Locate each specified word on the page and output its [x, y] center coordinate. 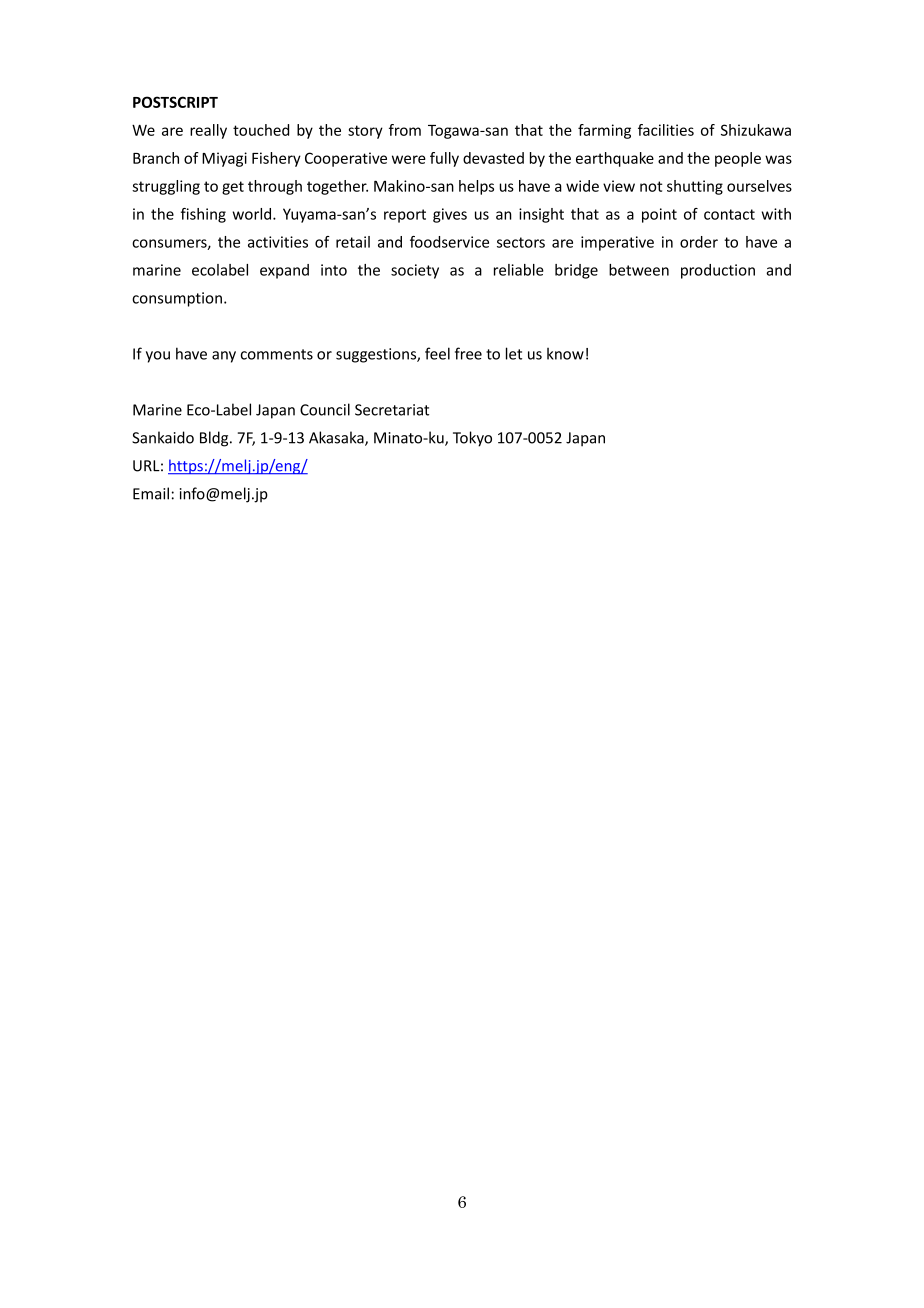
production [718, 271]
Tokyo [472, 439]
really [208, 131]
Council [325, 409]
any [224, 357]
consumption [177, 299]
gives [450, 215]
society [415, 271]
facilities [666, 130]
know [565, 354]
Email [151, 493]
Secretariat [392, 410]
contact [729, 214]
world [253, 214]
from [405, 130]
